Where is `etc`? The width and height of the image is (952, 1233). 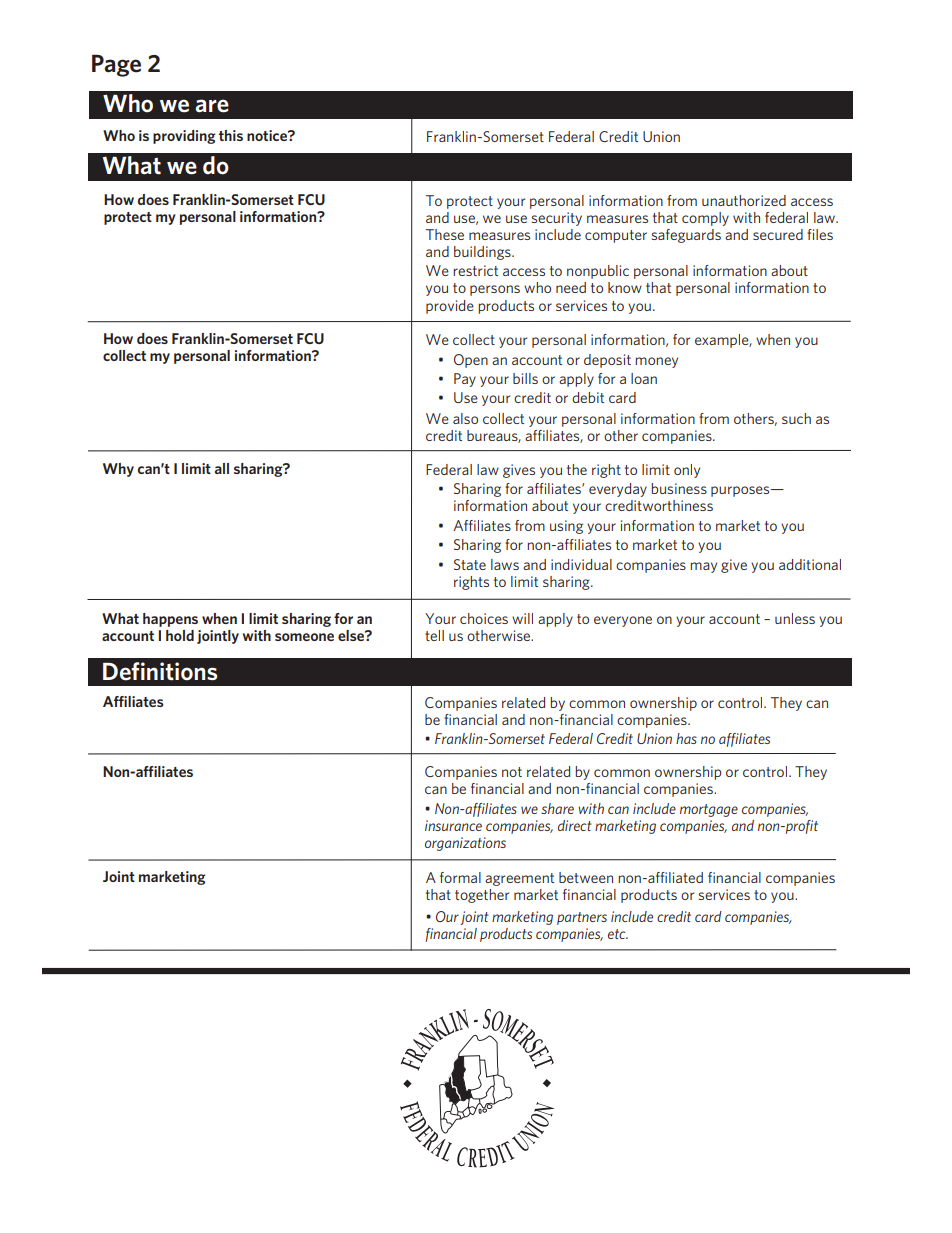
etc is located at coordinates (618, 934).
